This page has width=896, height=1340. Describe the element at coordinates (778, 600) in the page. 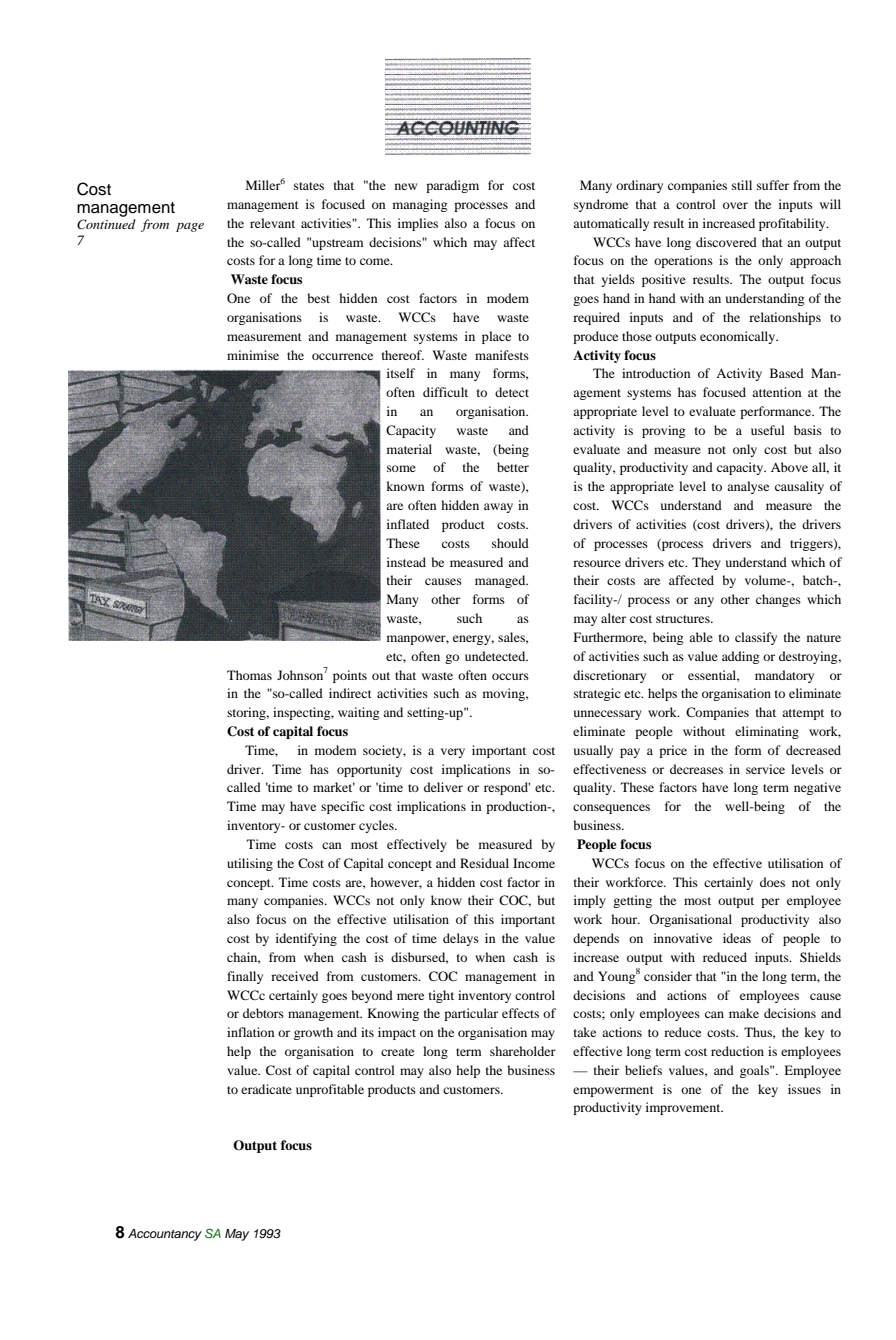

I see `changes` at that location.
